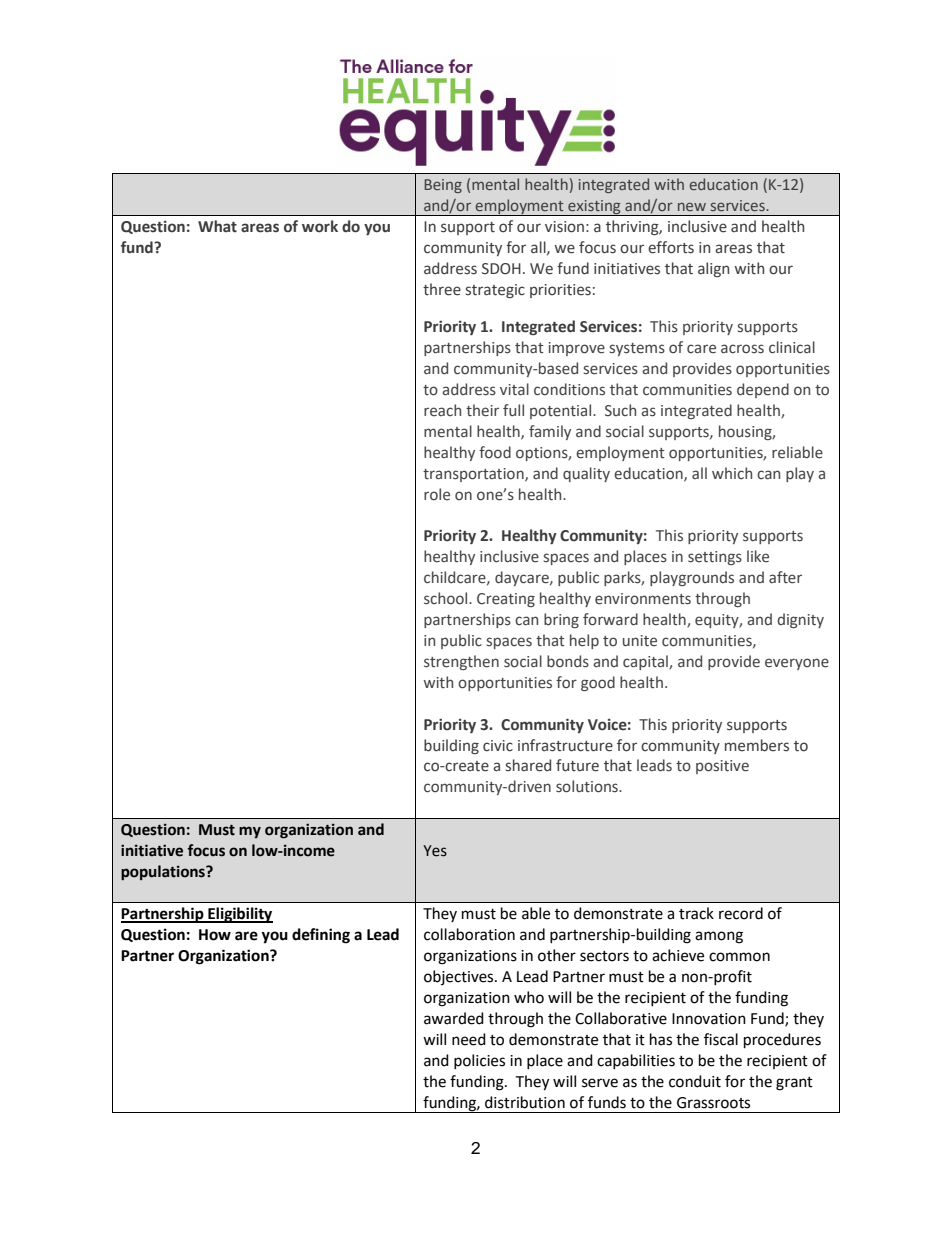 The height and width of the document is (1233, 952). What do you see at coordinates (217, 226) in the document?
I see `What` at bounding box center [217, 226].
